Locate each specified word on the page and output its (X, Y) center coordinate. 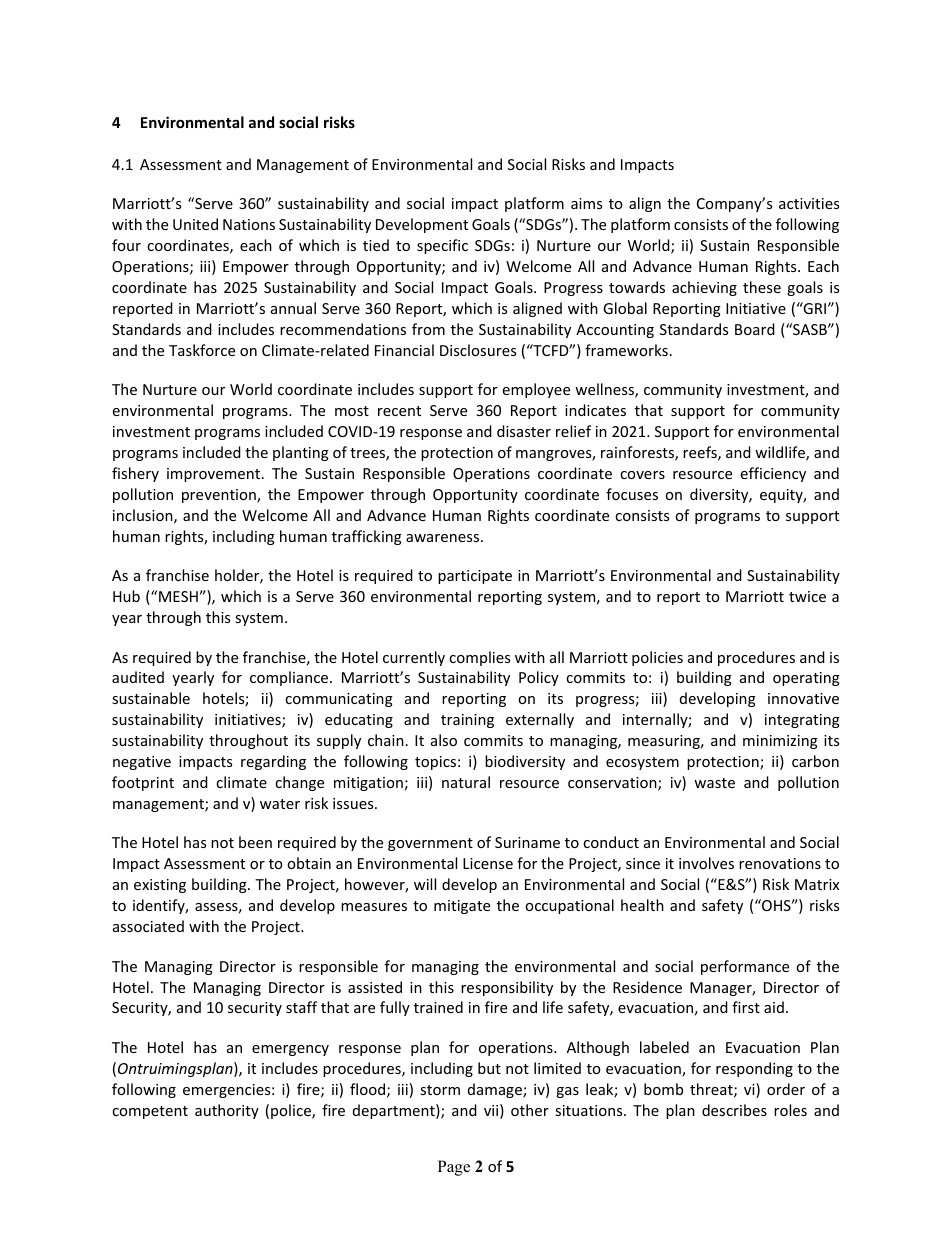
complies (479, 658)
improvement (215, 475)
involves (706, 863)
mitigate (462, 907)
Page (454, 1168)
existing (160, 886)
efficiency (773, 474)
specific (442, 246)
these (762, 287)
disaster (524, 431)
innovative (803, 698)
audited (138, 677)
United (195, 224)
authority (227, 1111)
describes (734, 1110)
